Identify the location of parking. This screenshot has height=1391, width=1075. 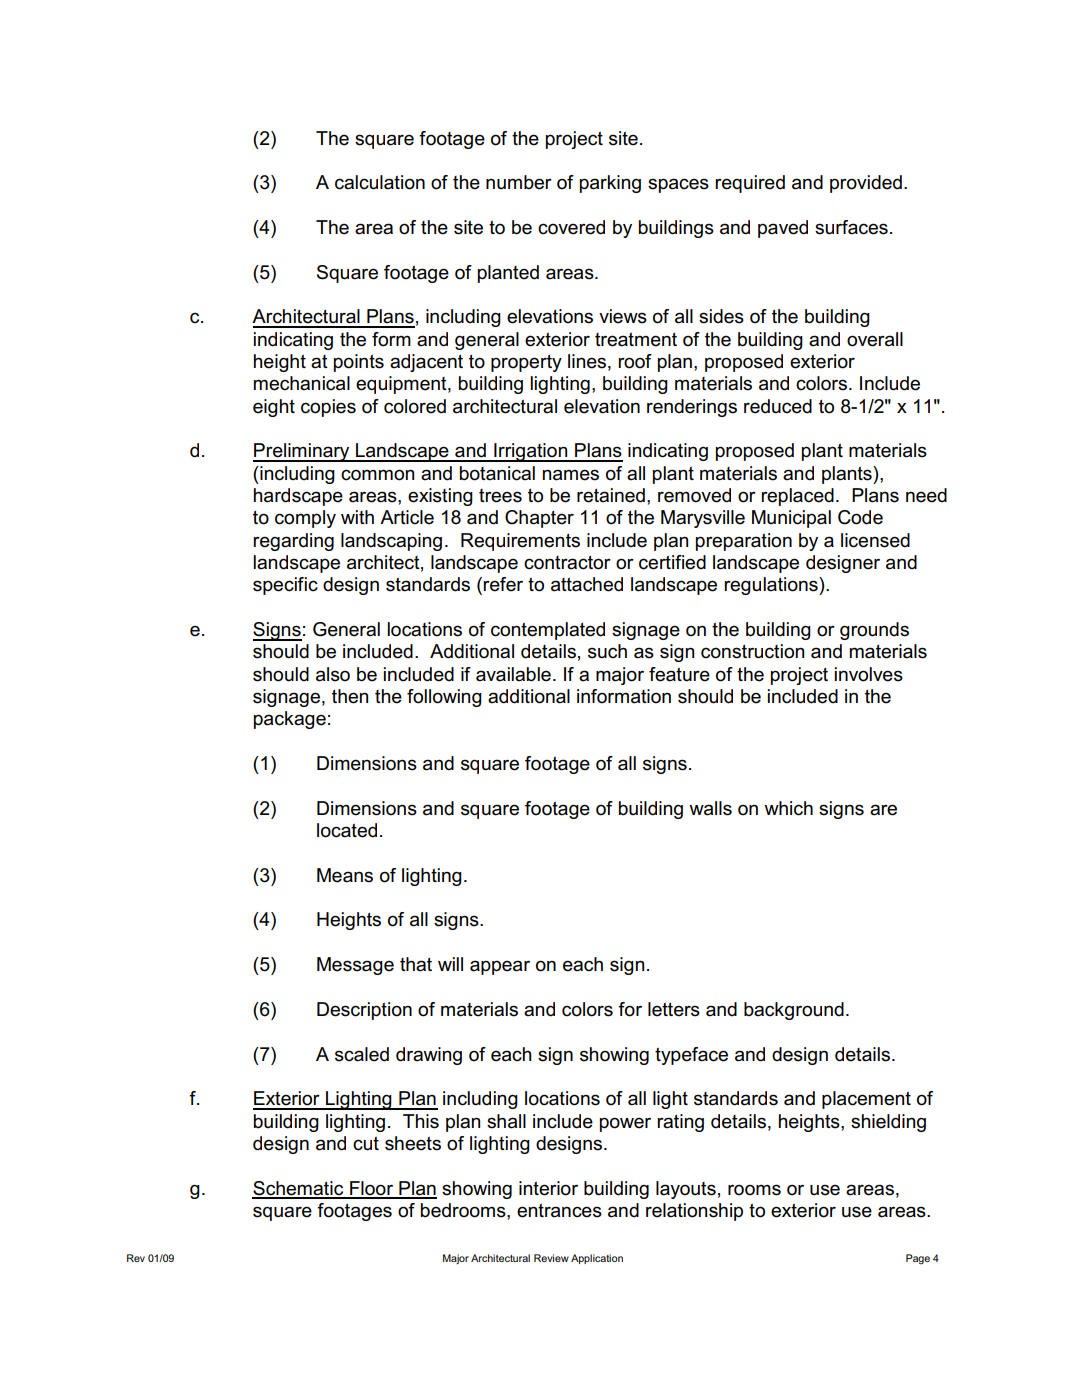
(610, 184).
